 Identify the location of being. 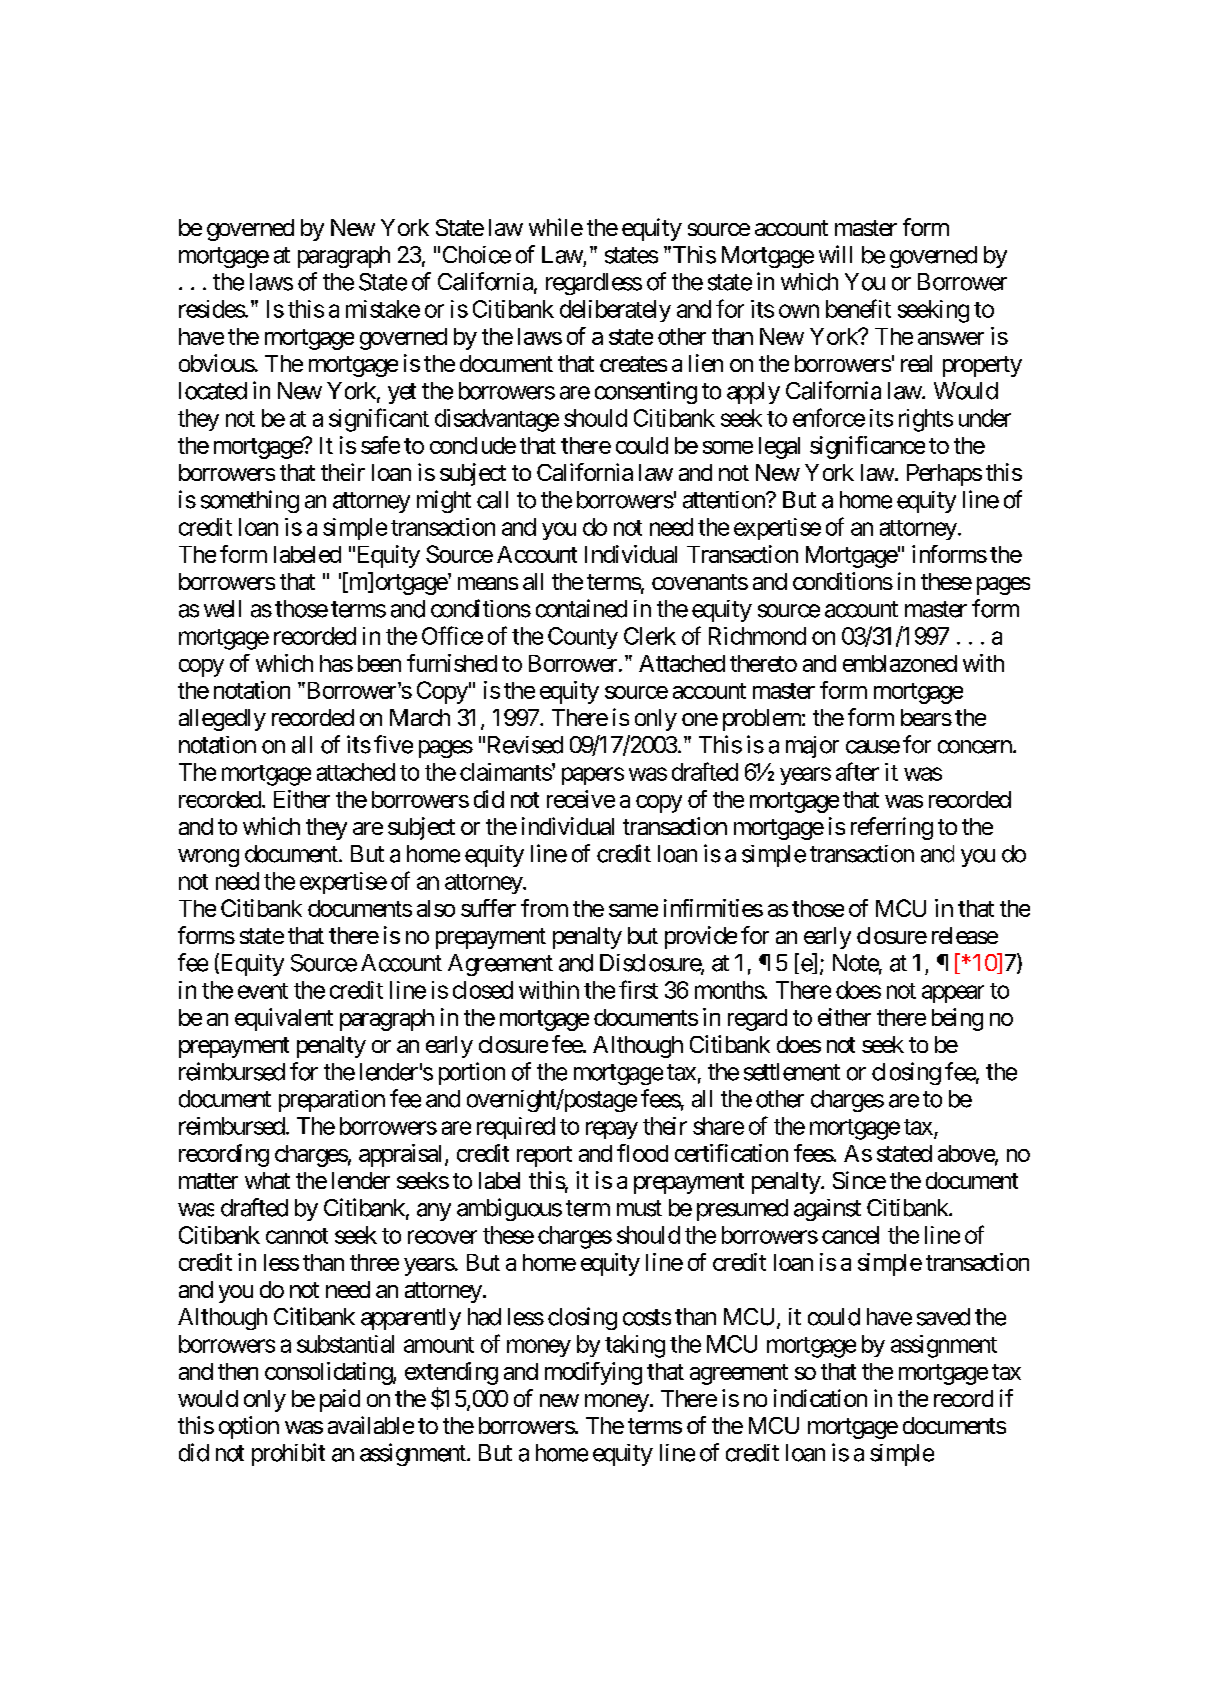
(957, 1019).
